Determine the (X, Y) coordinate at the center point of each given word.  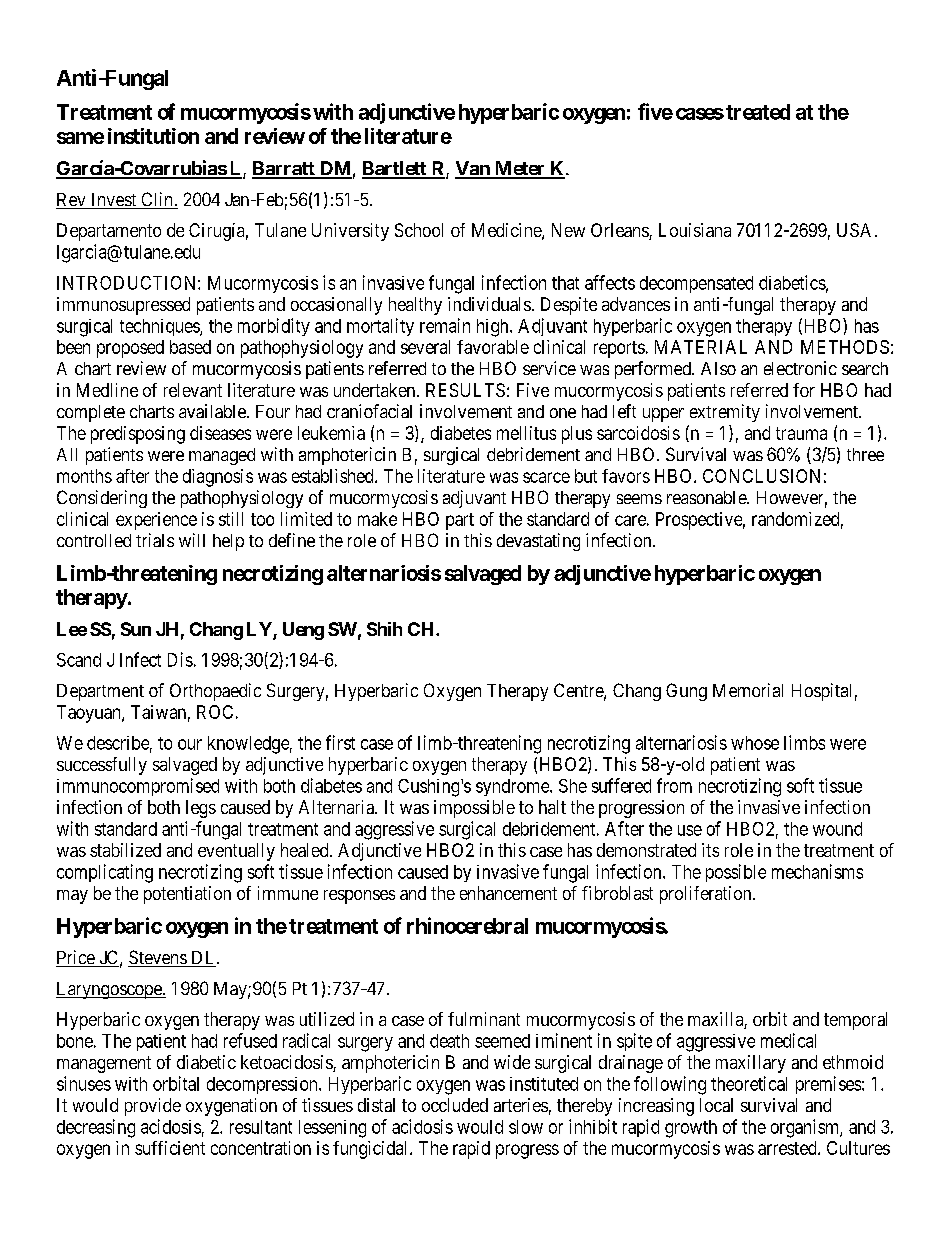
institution (153, 136)
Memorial (748, 690)
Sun (136, 629)
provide (153, 1107)
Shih (384, 629)
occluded (455, 1105)
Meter (519, 169)
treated (758, 112)
